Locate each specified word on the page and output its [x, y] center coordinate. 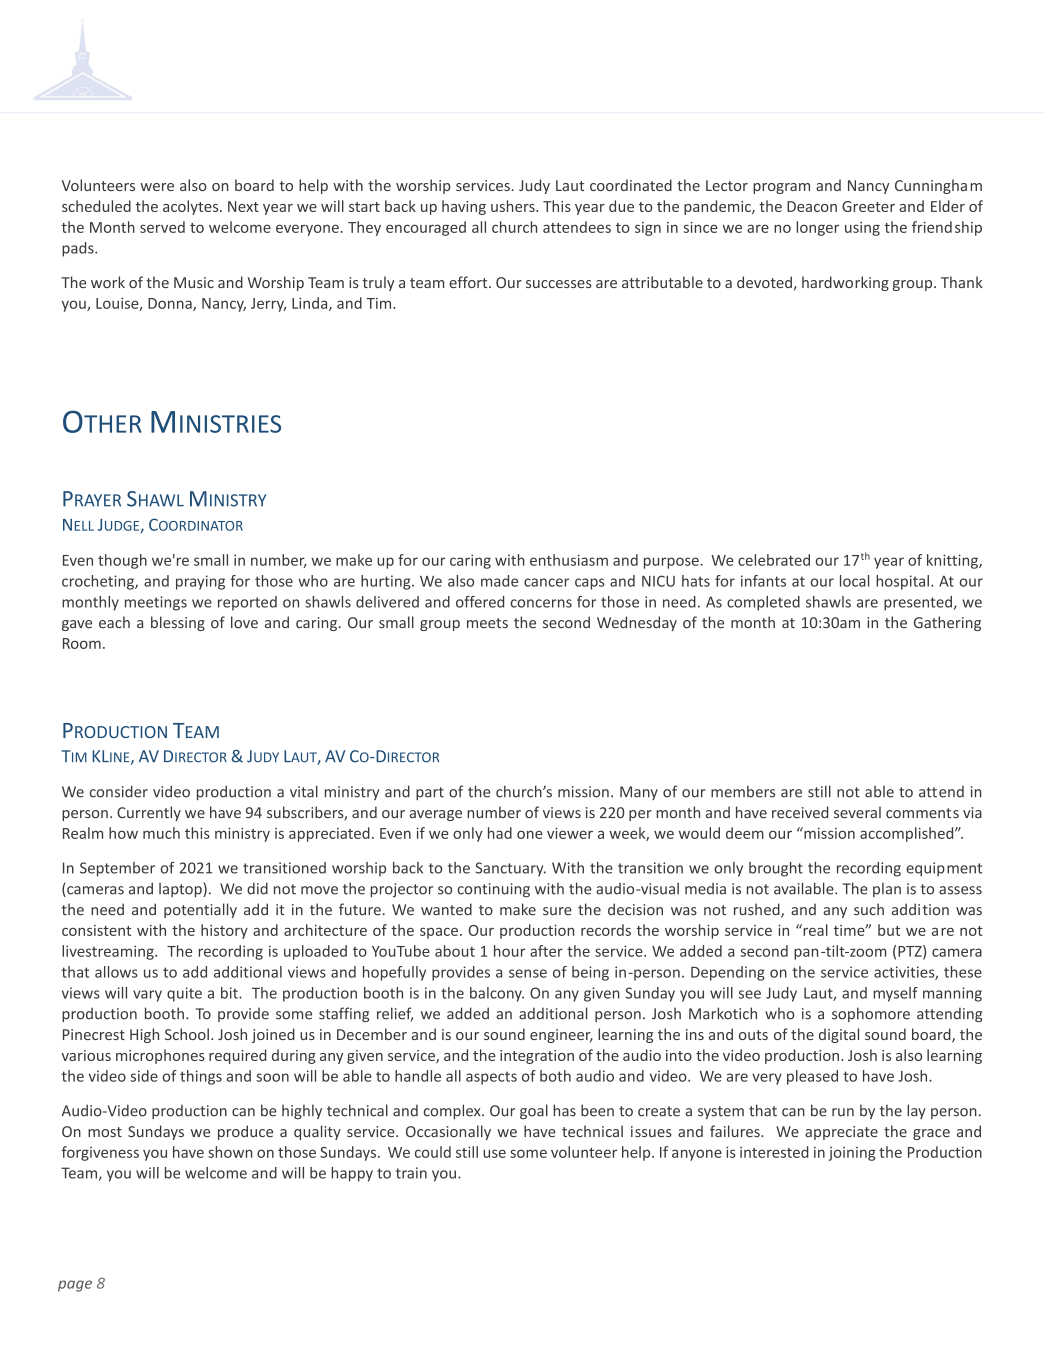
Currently [149, 813]
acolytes [192, 207]
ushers [514, 206]
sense [528, 973]
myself [896, 994]
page [75, 1286]
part [430, 793]
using [862, 229]
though [122, 561]
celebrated [774, 560]
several [857, 812]
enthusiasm [569, 560]
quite [184, 994]
